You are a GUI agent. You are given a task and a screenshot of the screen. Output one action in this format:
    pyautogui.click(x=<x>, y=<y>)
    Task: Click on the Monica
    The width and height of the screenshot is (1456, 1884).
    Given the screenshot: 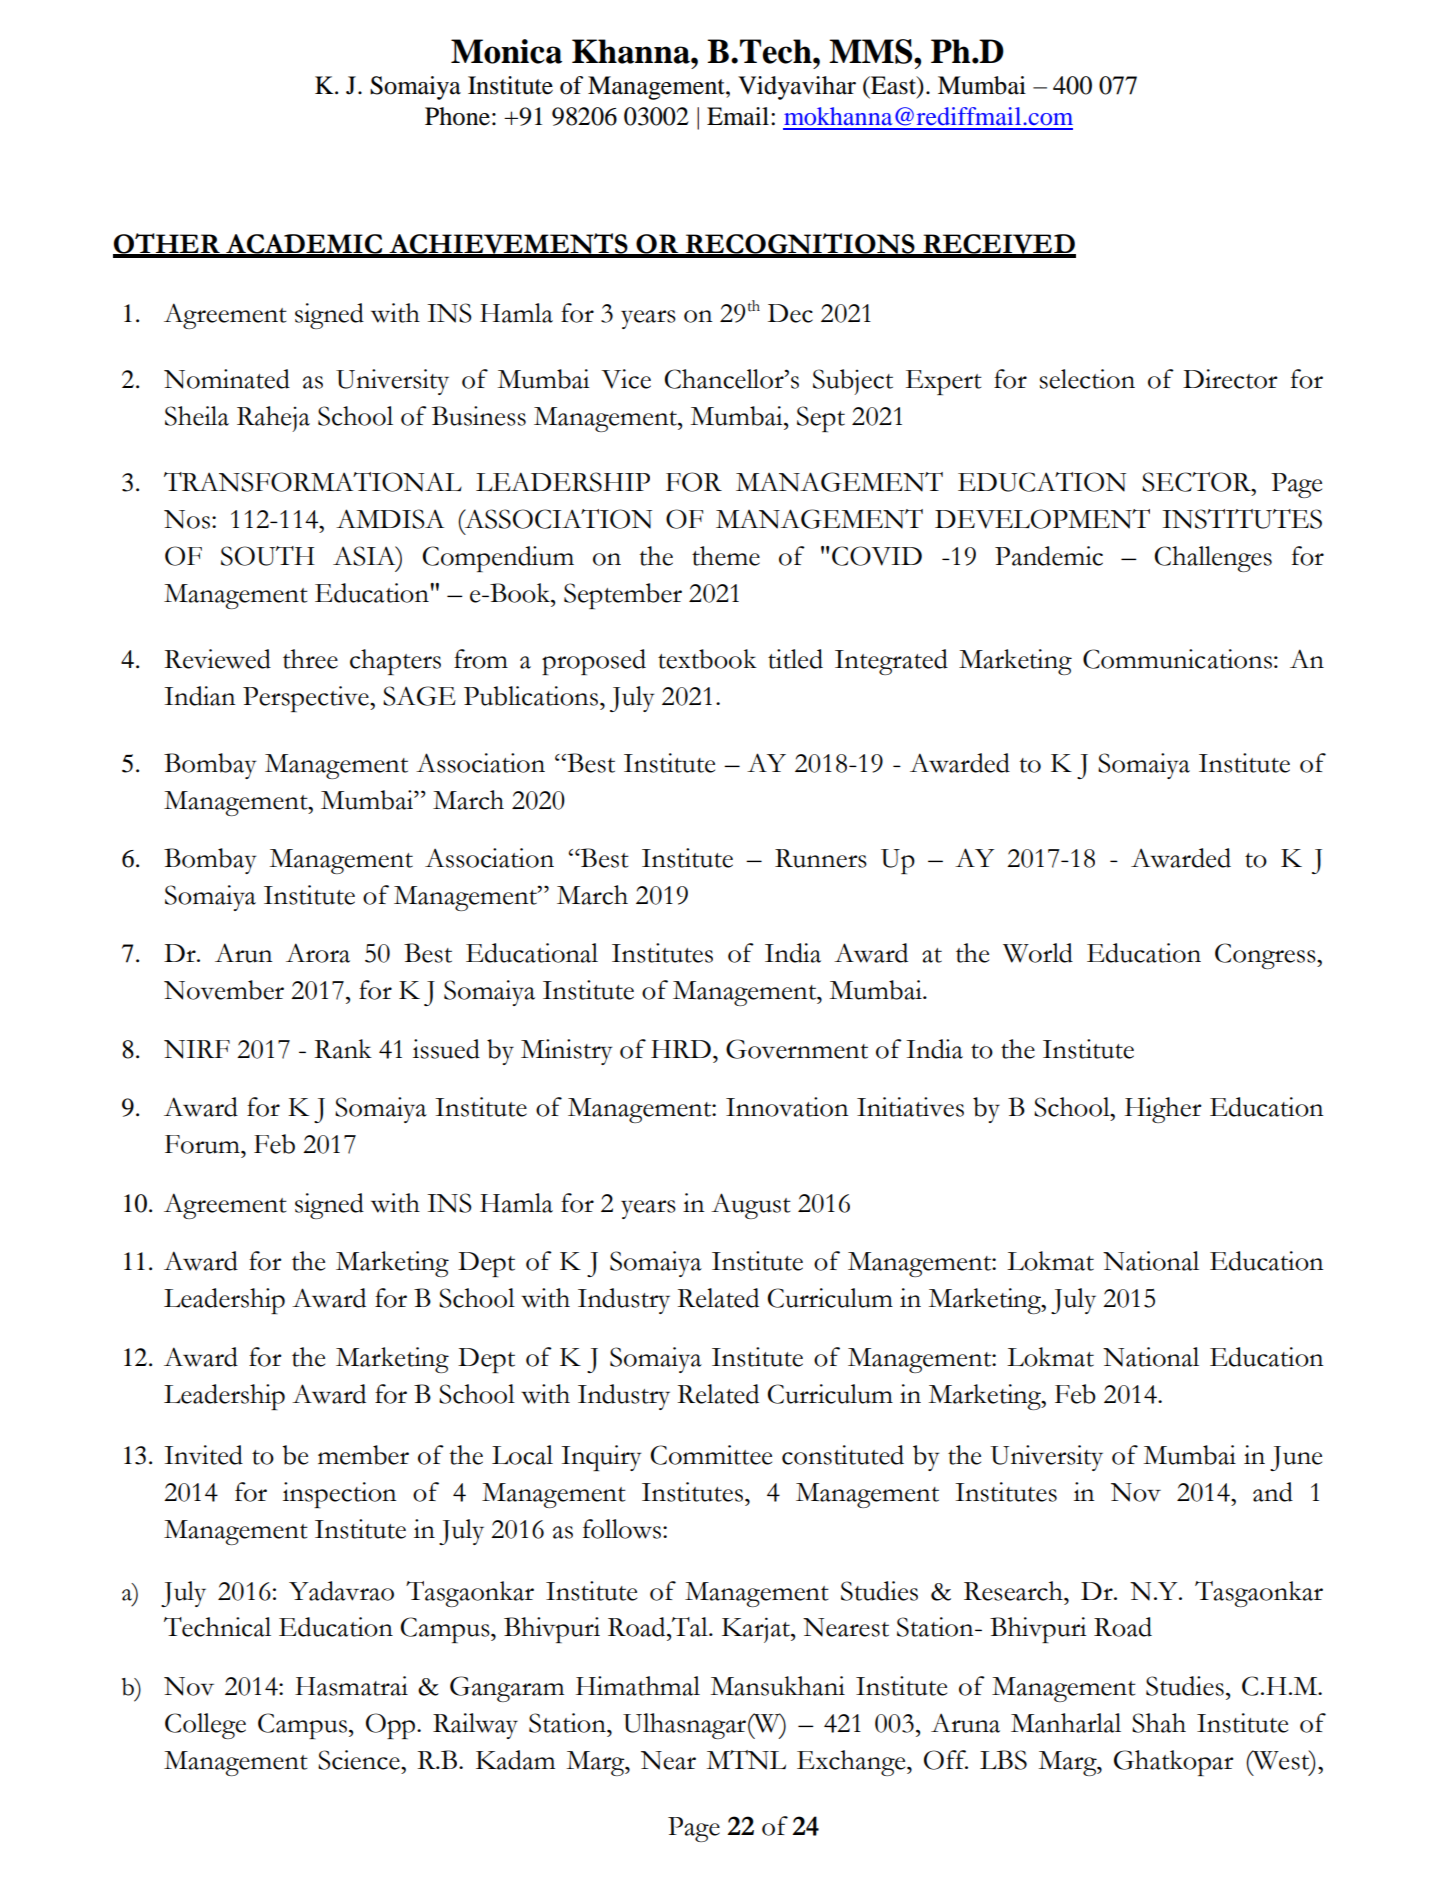 What is the action you would take?
    pyautogui.click(x=506, y=51)
